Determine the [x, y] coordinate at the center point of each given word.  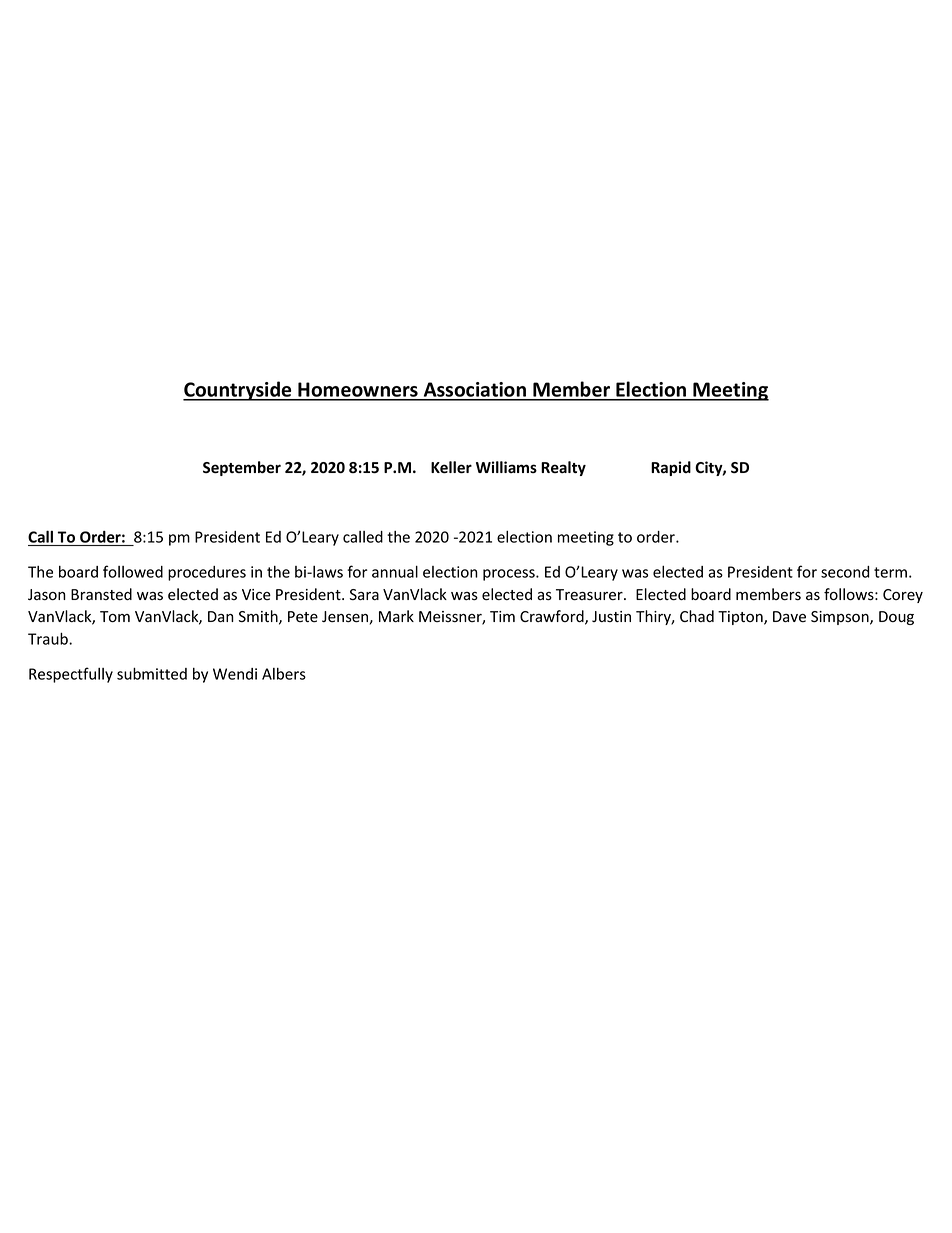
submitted [152, 673]
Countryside [238, 391]
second [845, 572]
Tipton [741, 618]
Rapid [671, 468]
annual [395, 571]
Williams [506, 467]
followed [133, 571]
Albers [284, 674]
